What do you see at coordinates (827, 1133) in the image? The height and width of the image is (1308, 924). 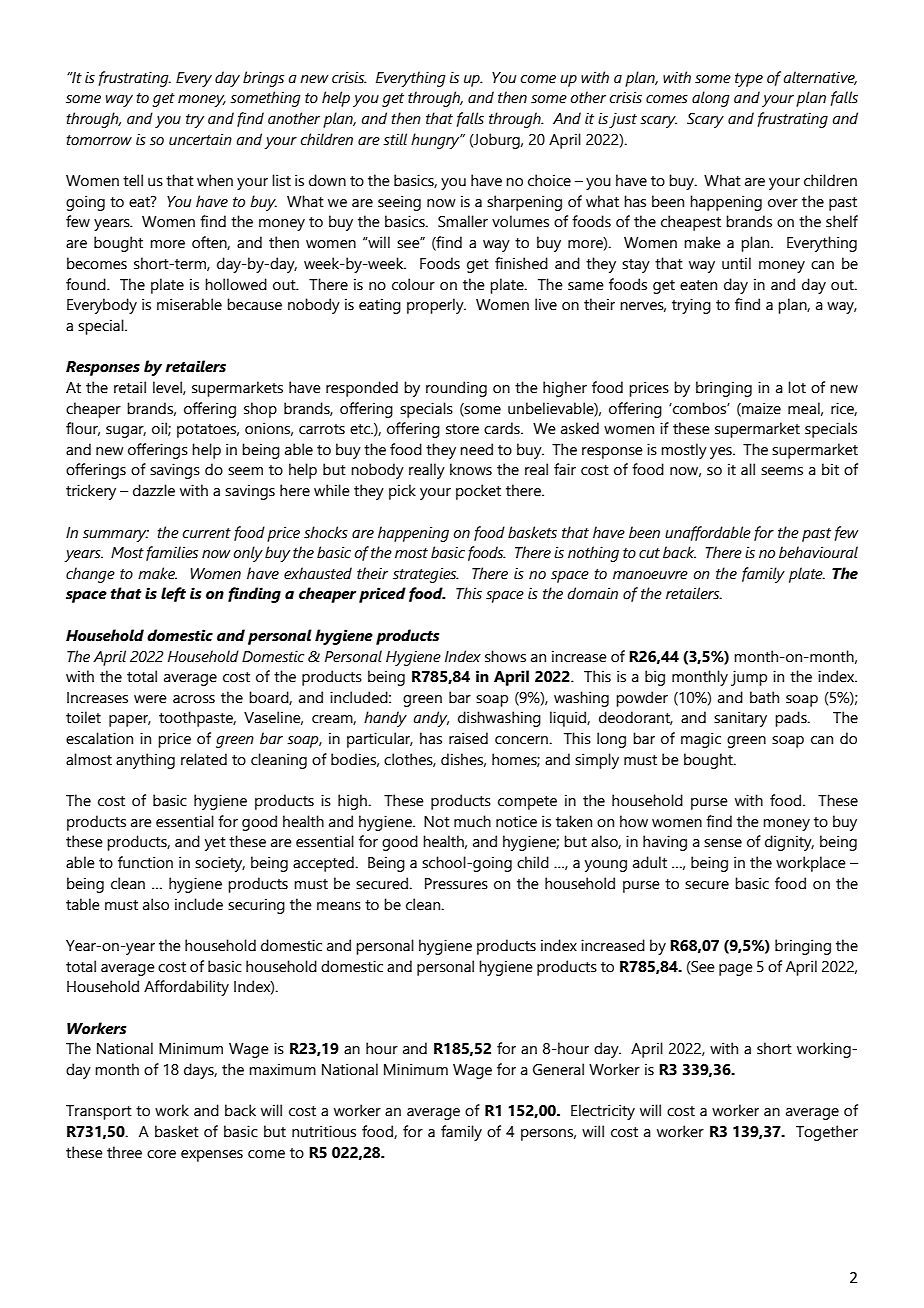 I see `Together` at bounding box center [827, 1133].
